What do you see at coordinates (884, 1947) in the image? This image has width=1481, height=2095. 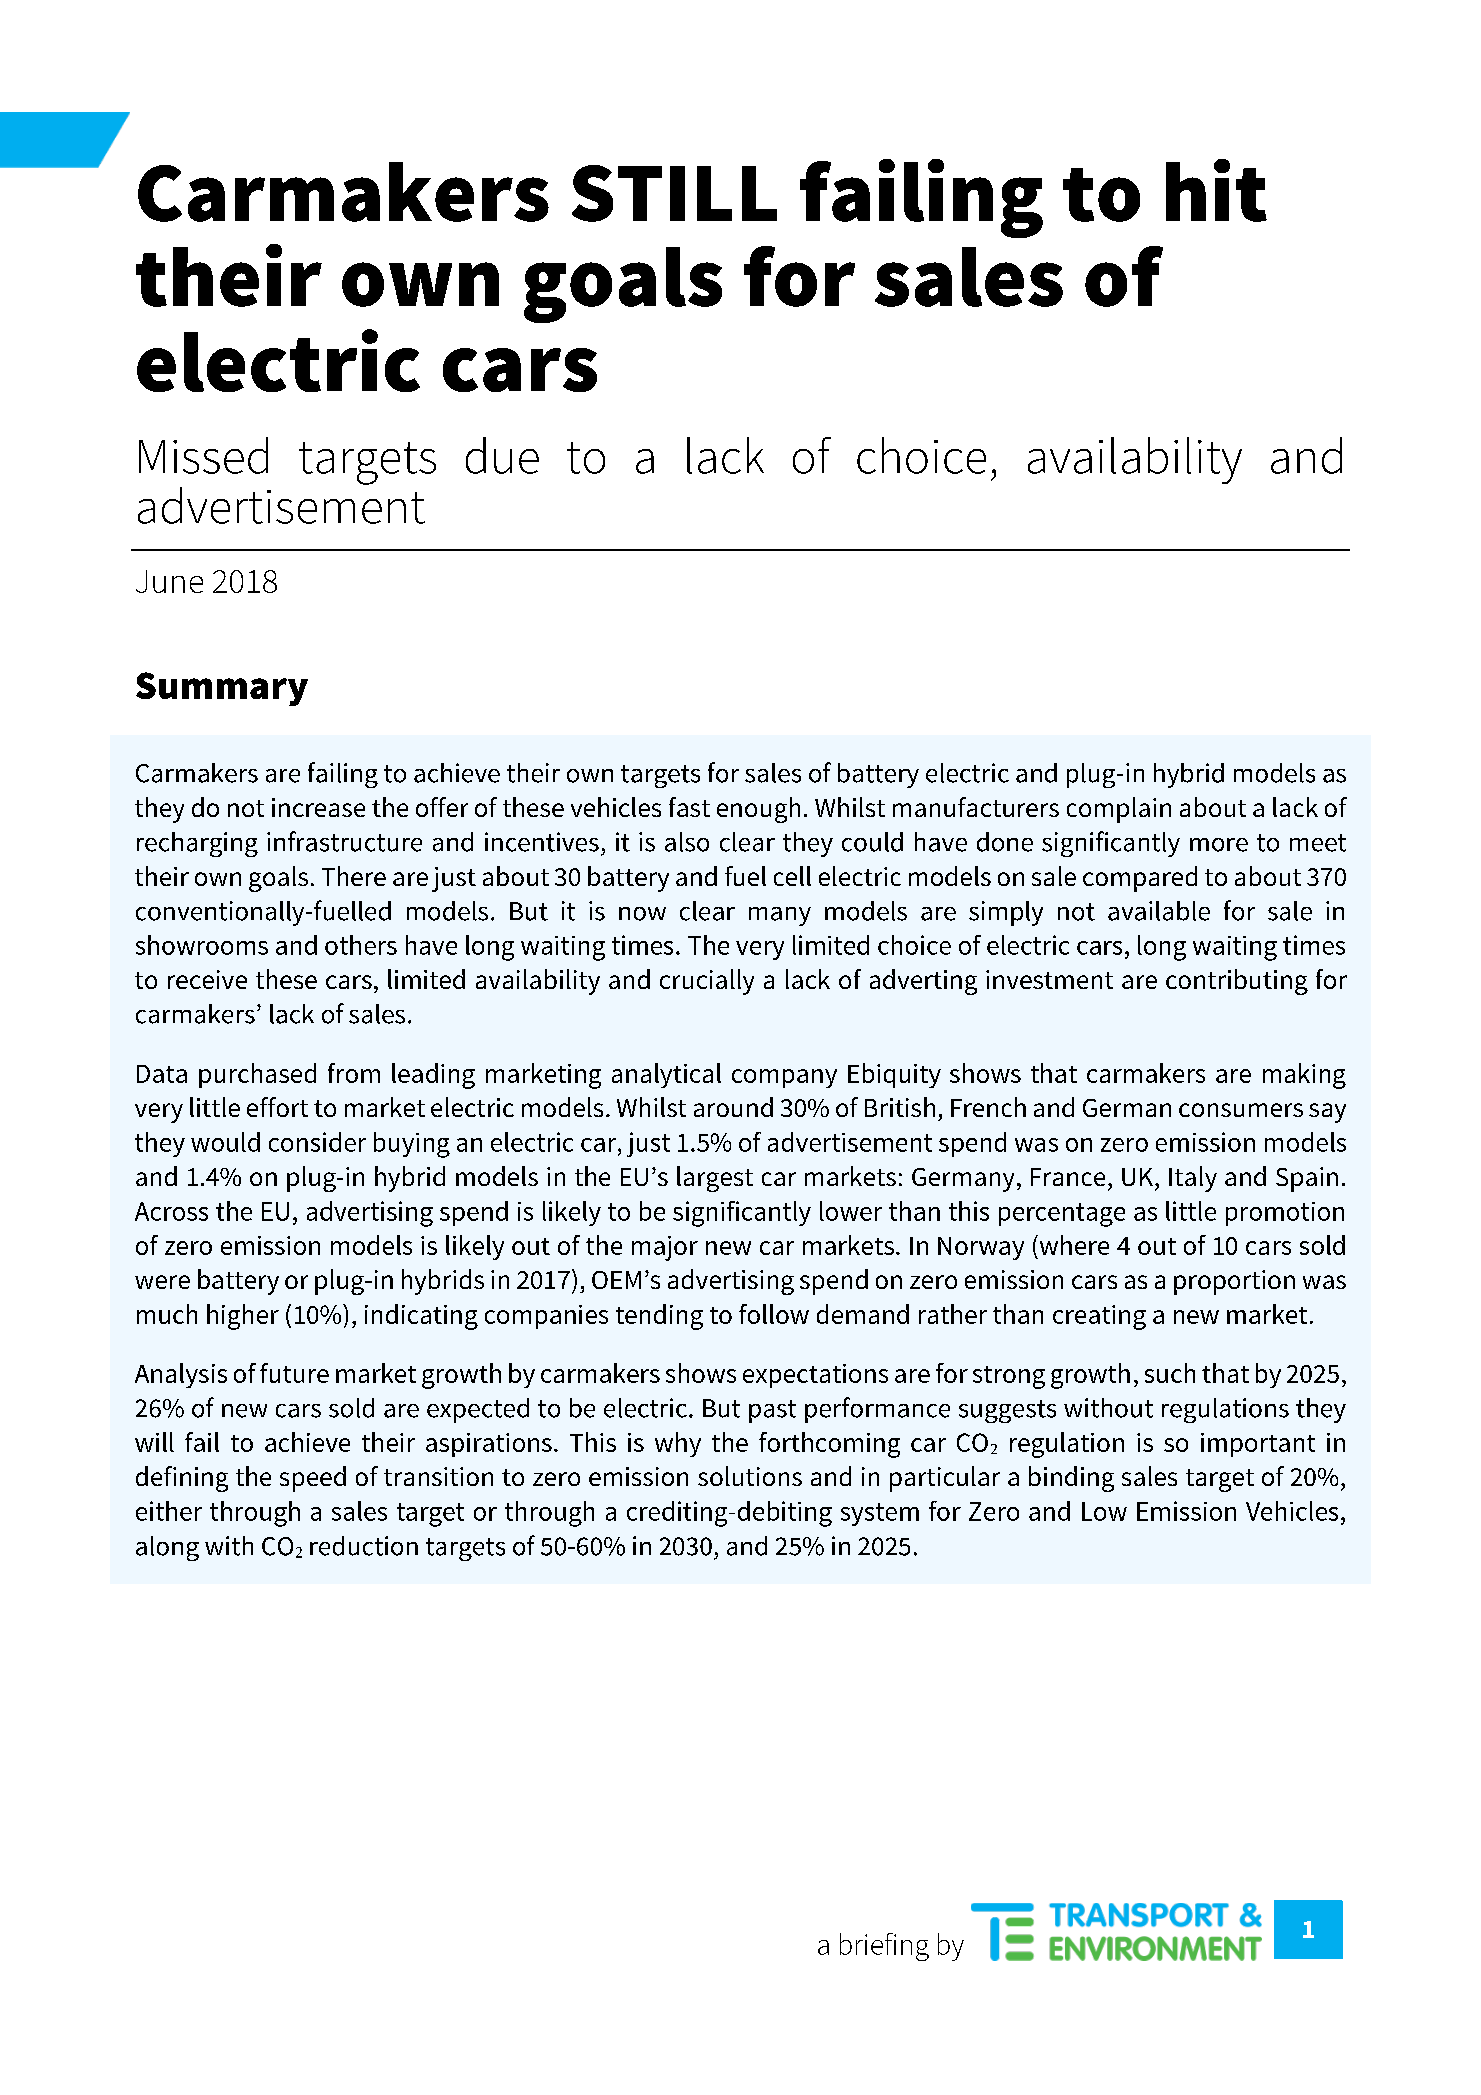 I see `briefing` at bounding box center [884, 1947].
